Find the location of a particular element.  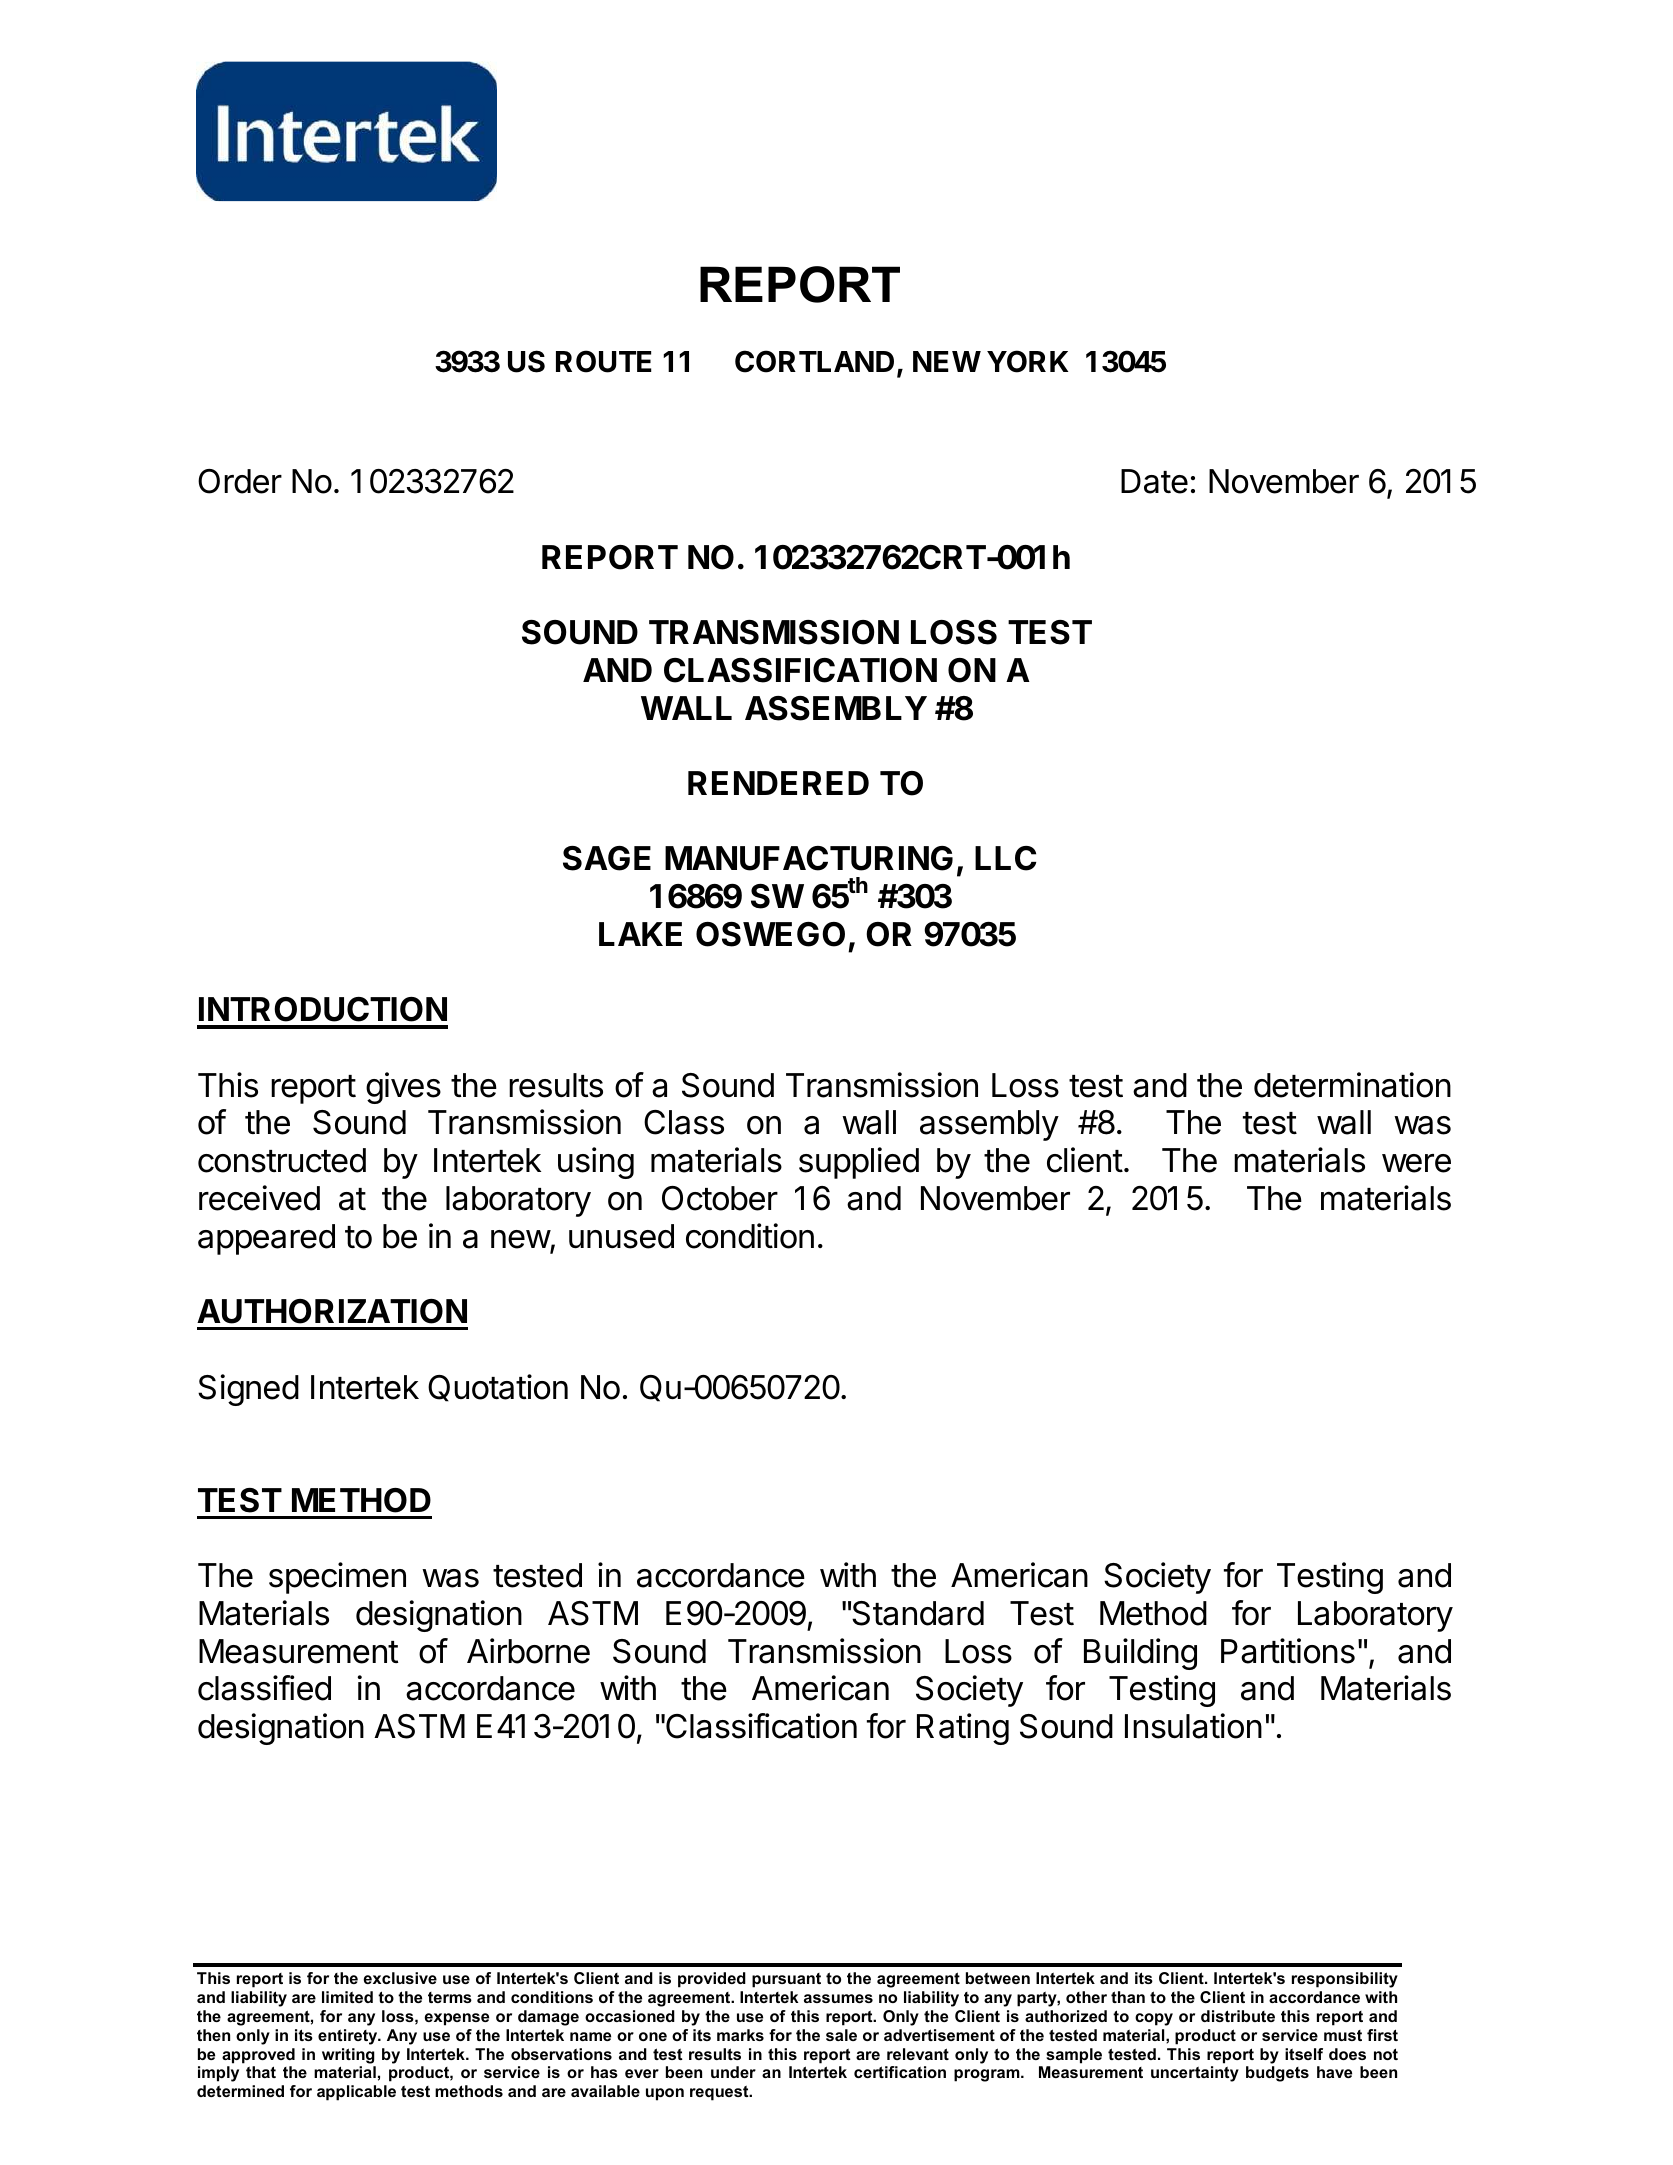

ROUTE is located at coordinates (604, 361).
